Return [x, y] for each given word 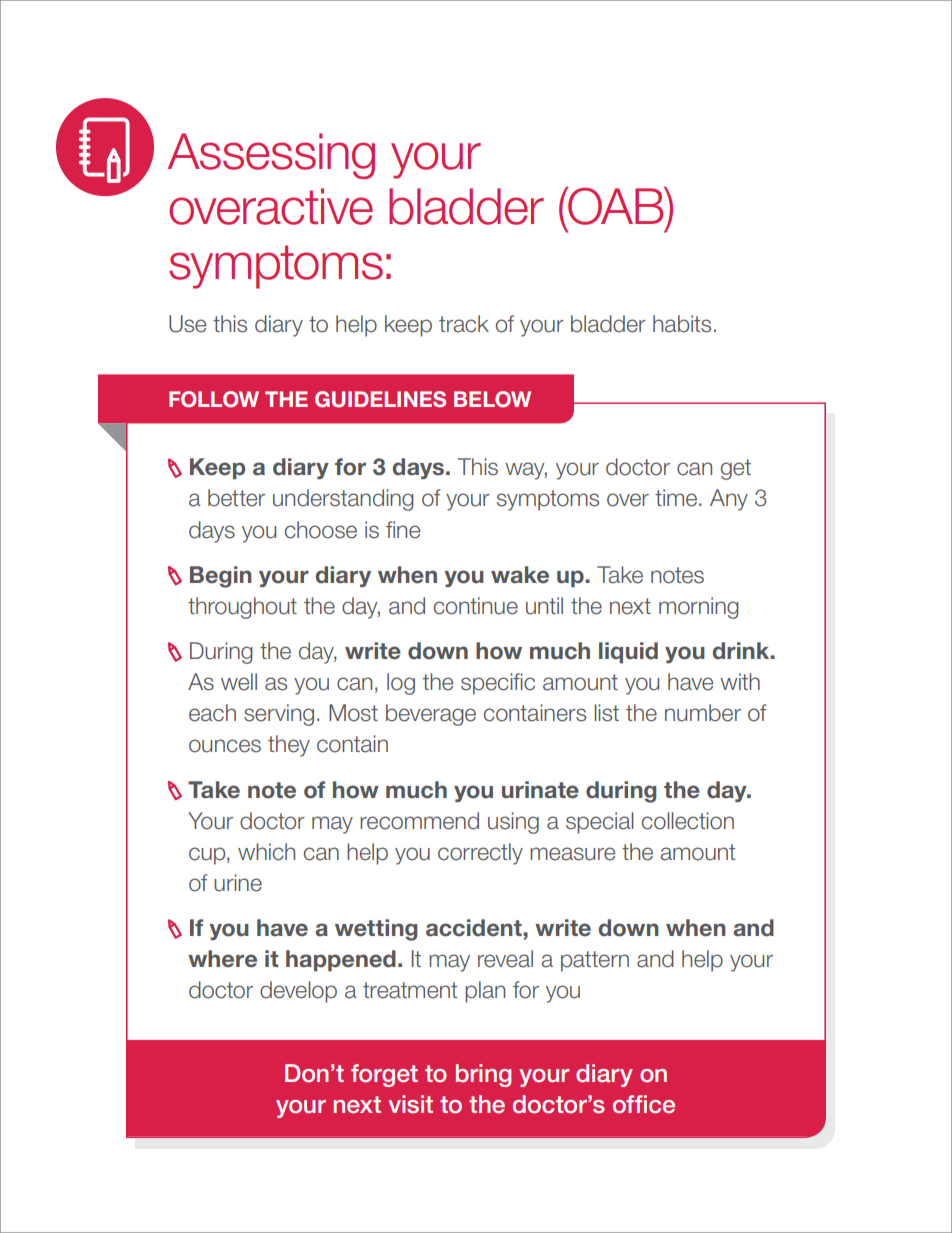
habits [682, 324]
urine [238, 883]
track [464, 324]
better [236, 498]
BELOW [492, 399]
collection [688, 821]
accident [475, 928]
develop [298, 992]
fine [403, 530]
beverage [431, 715]
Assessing [271, 156]
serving [279, 715]
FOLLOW [214, 399]
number [703, 713]
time [677, 498]
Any [729, 500]
